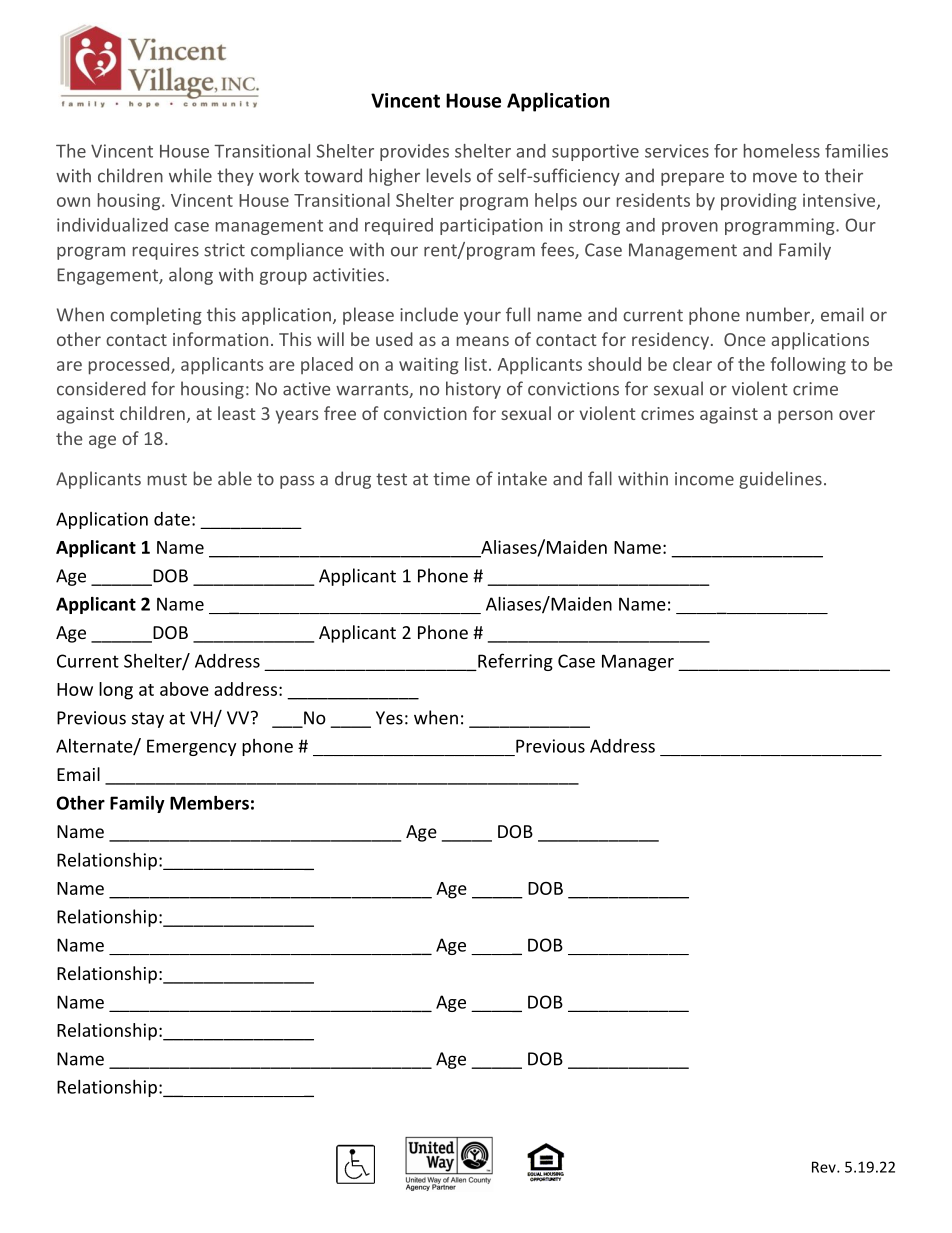  Describe the element at coordinates (476, 364) in the screenshot. I see `list` at that location.
